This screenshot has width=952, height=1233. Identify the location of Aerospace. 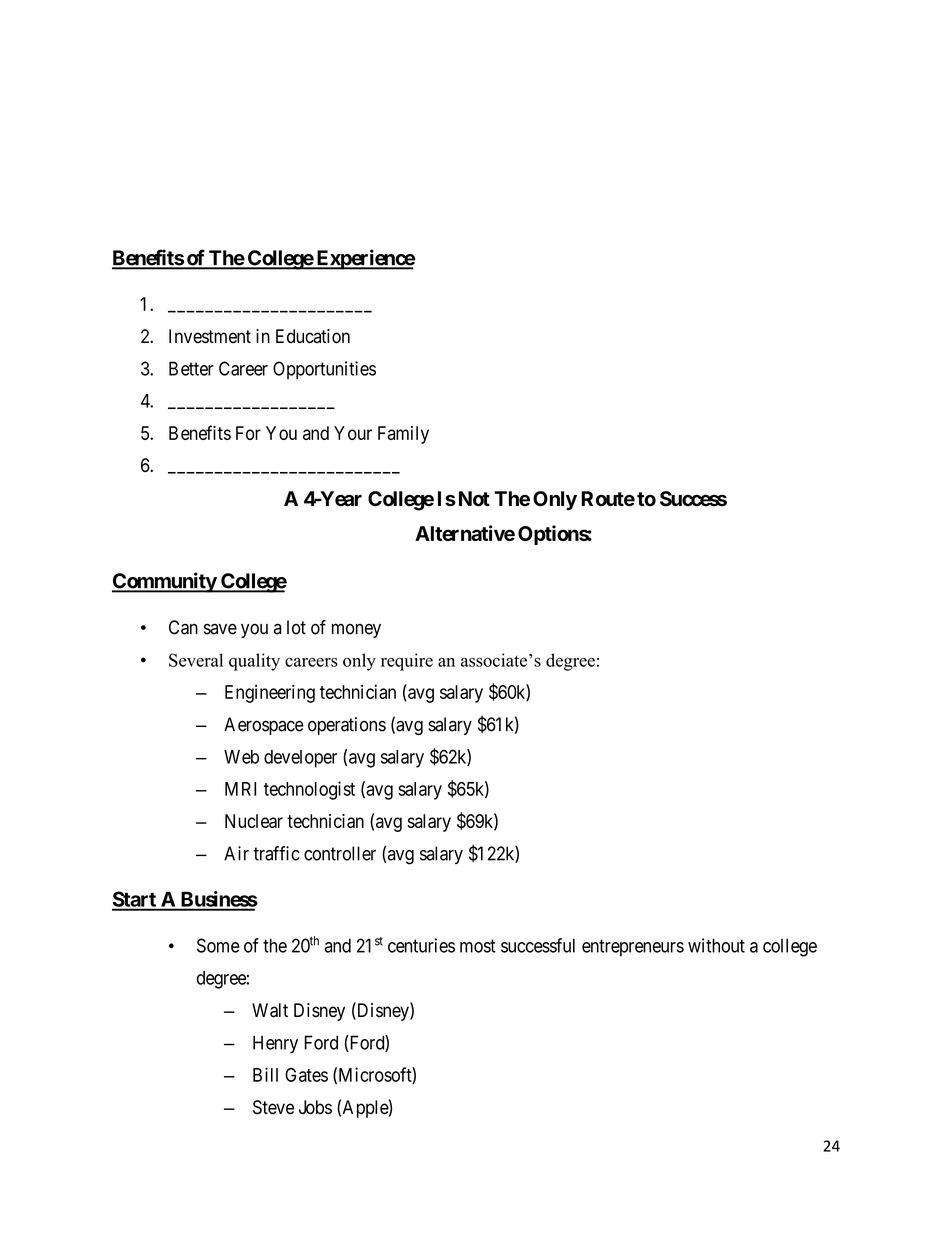
(264, 726).
